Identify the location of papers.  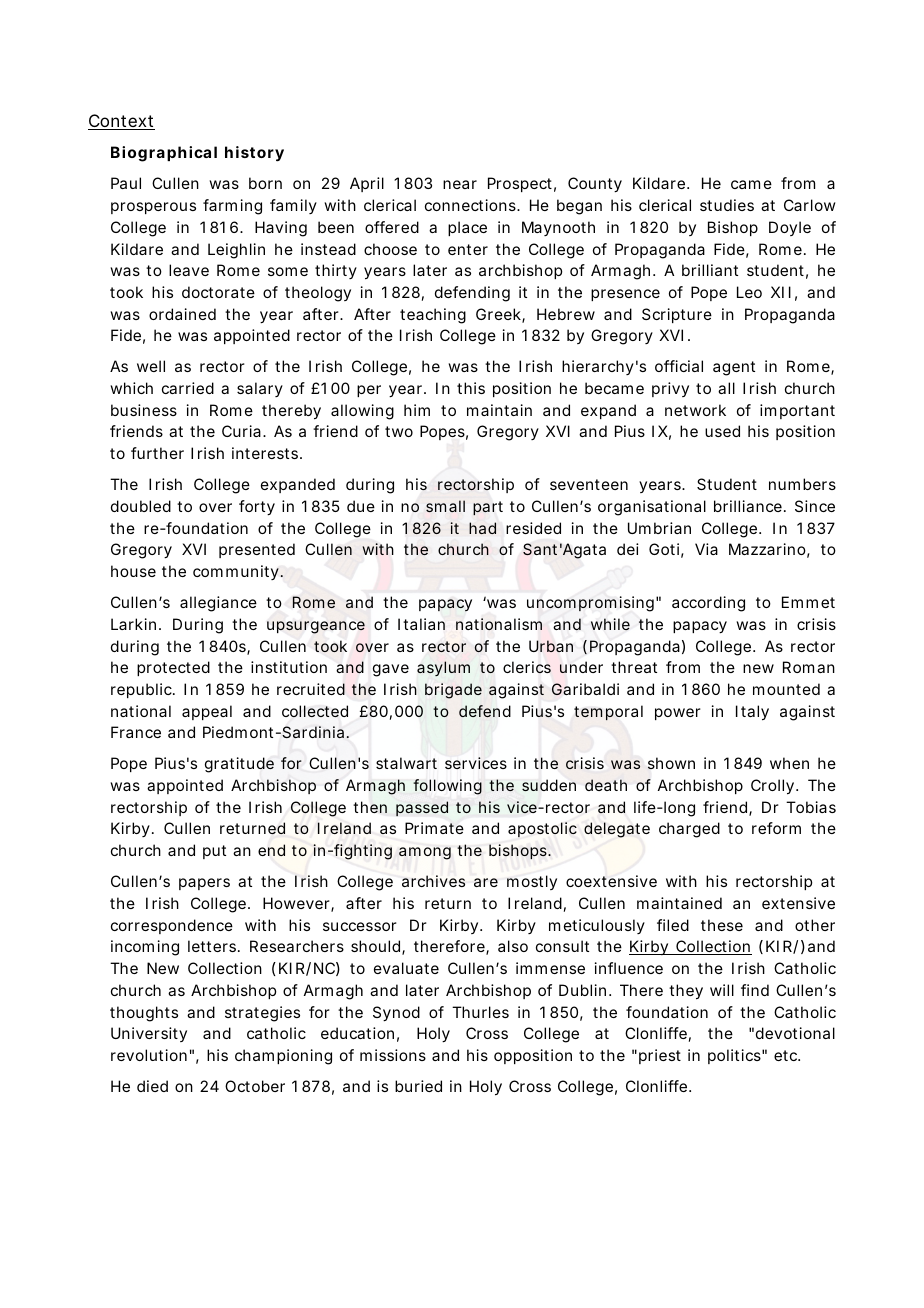
(204, 884).
